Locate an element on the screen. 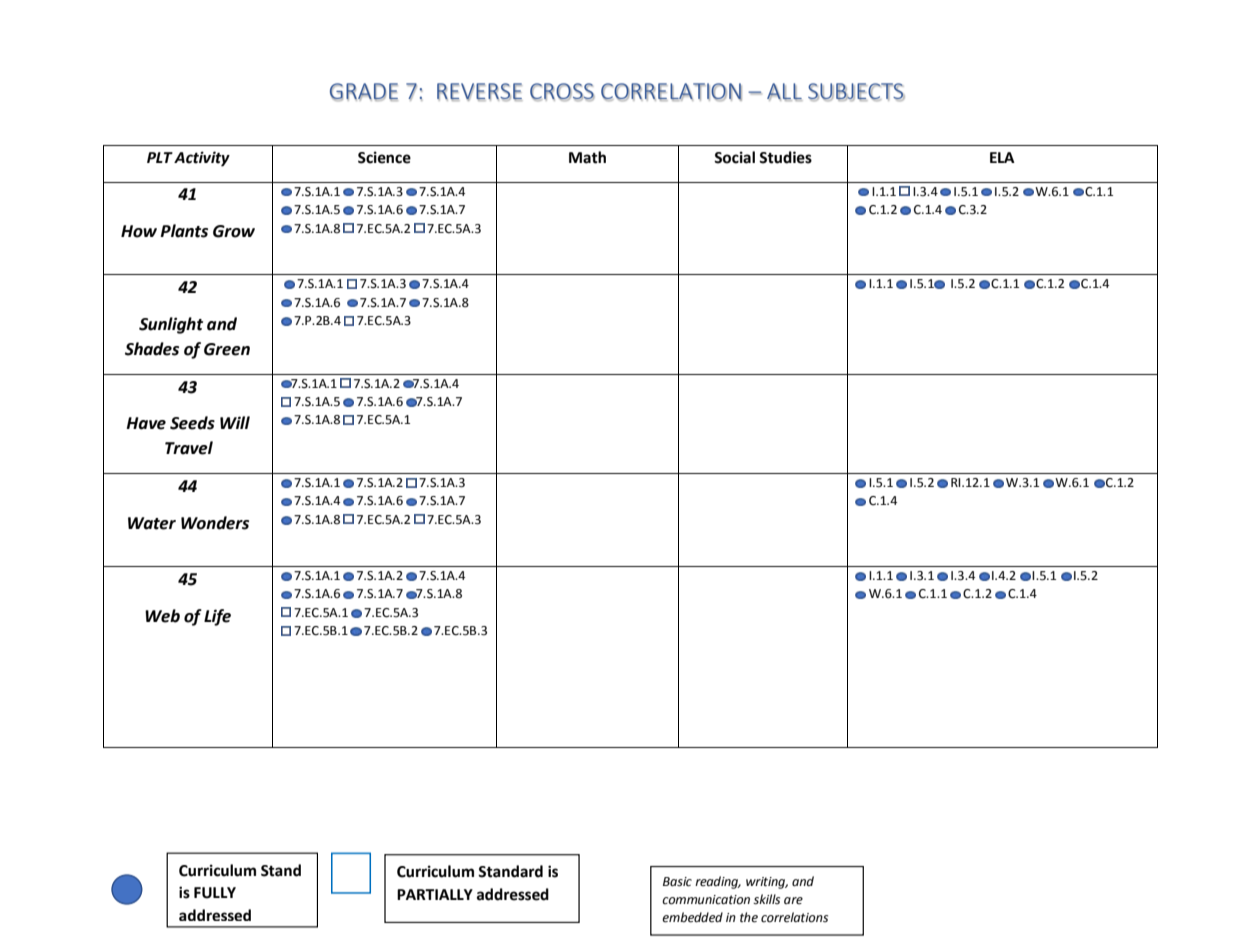 This screenshot has width=1233, height=952. Studies is located at coordinates (785, 157).
